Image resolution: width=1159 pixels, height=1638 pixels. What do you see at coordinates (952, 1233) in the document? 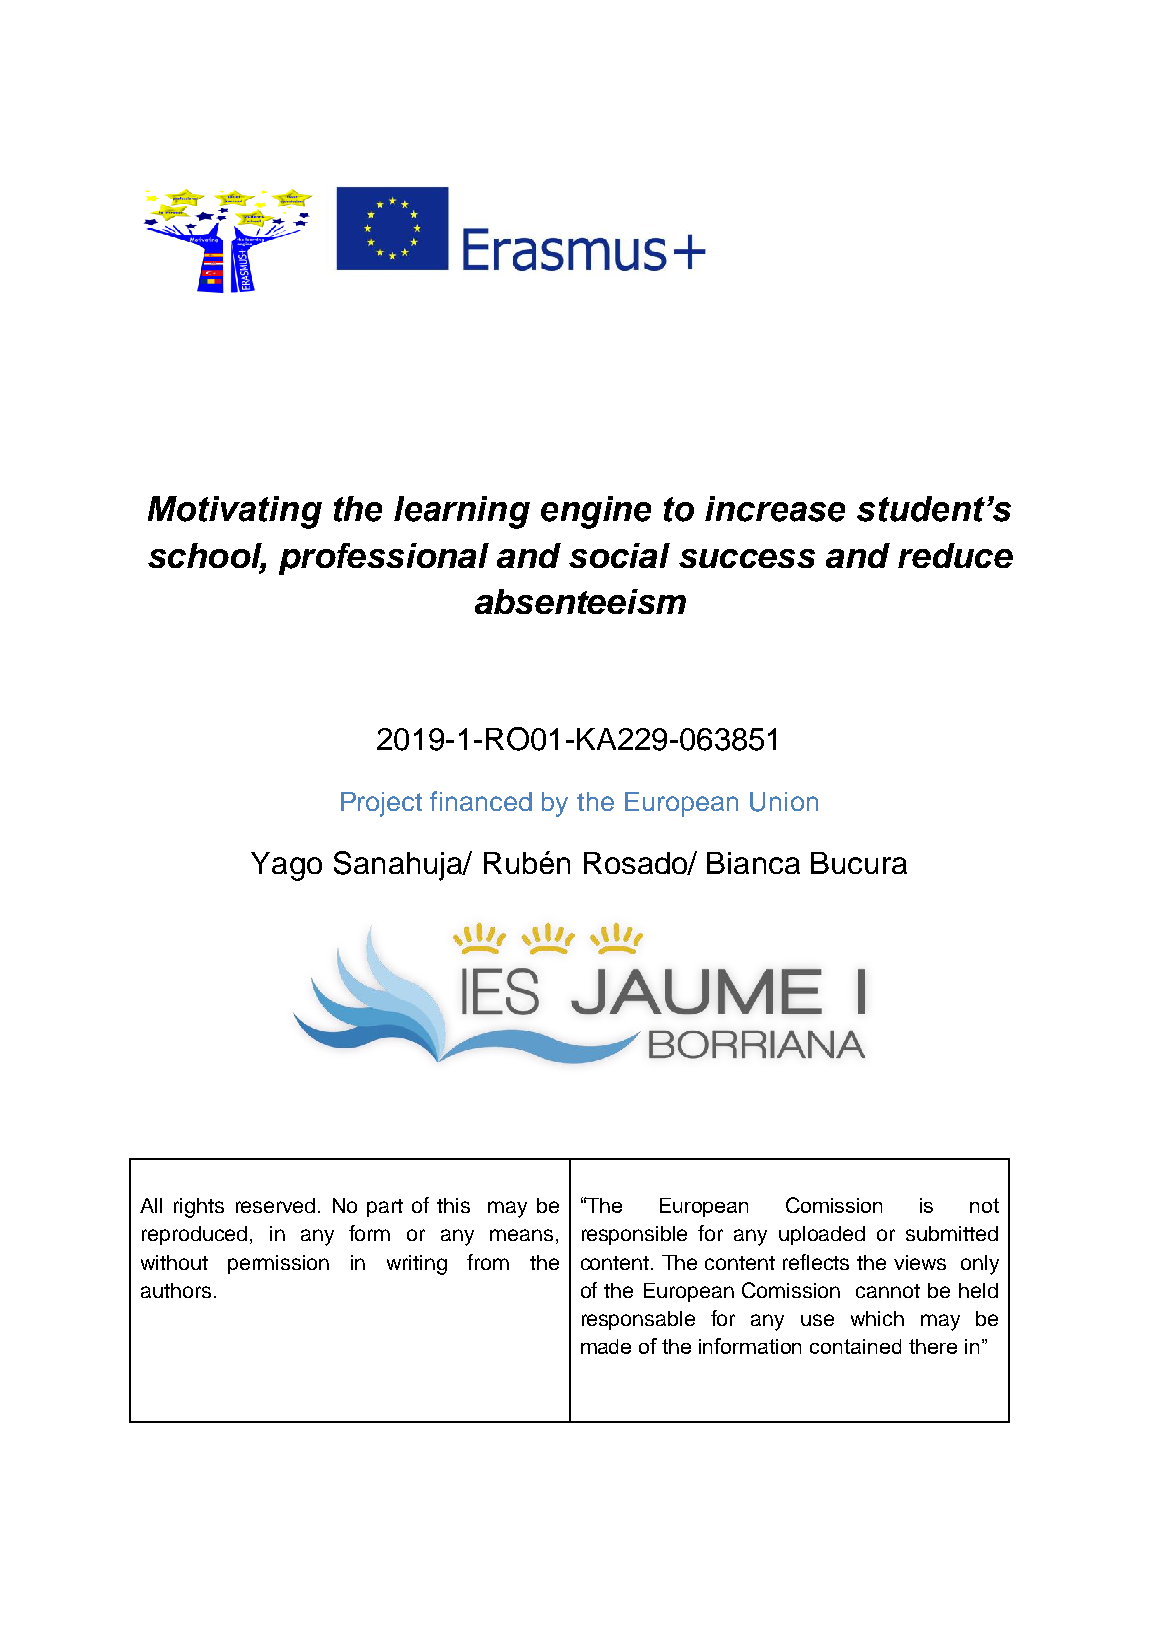
I see `submitted` at bounding box center [952, 1233].
